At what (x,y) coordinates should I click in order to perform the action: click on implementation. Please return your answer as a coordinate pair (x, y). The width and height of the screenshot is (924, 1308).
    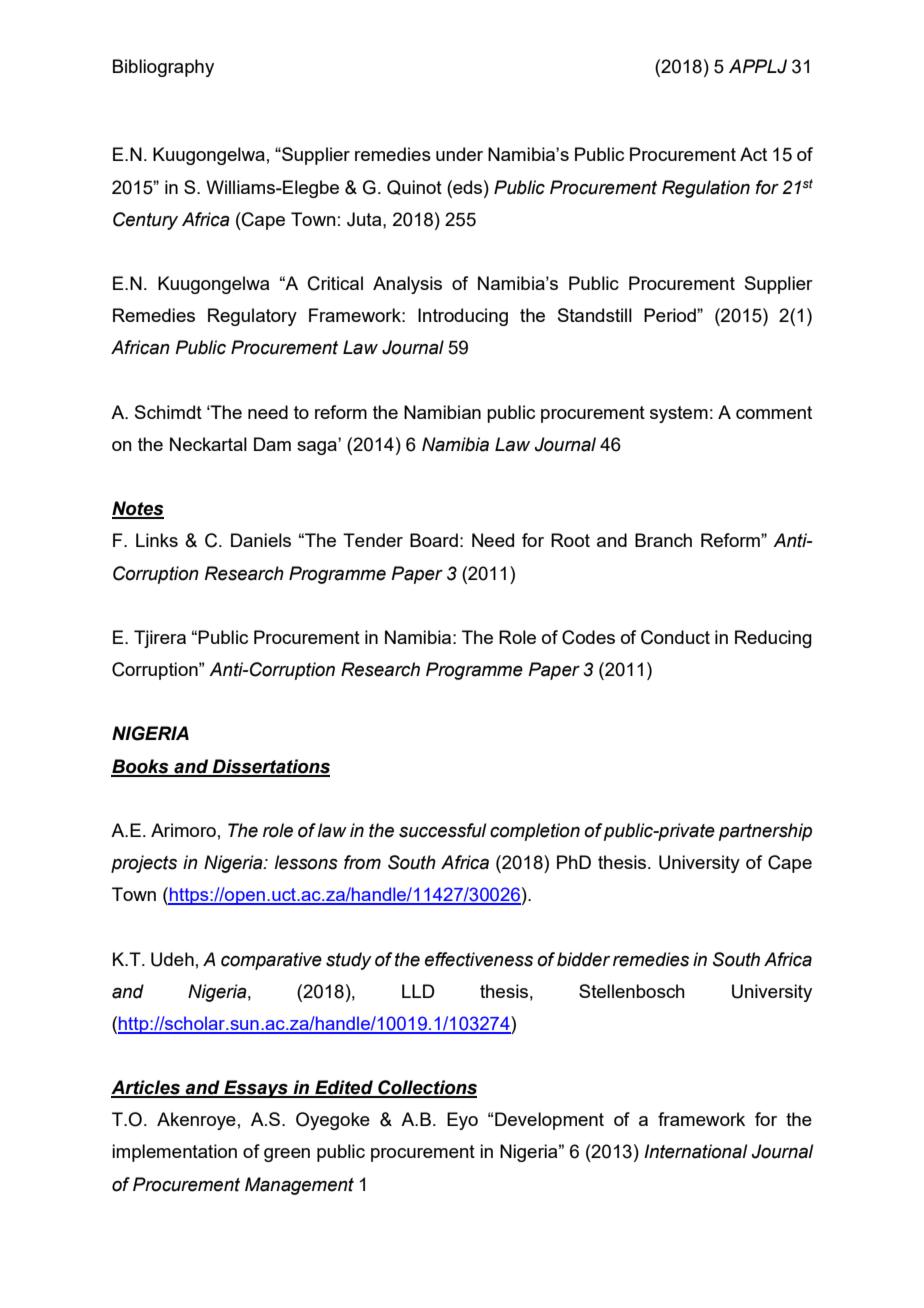
    Looking at the image, I should click on (174, 1153).
